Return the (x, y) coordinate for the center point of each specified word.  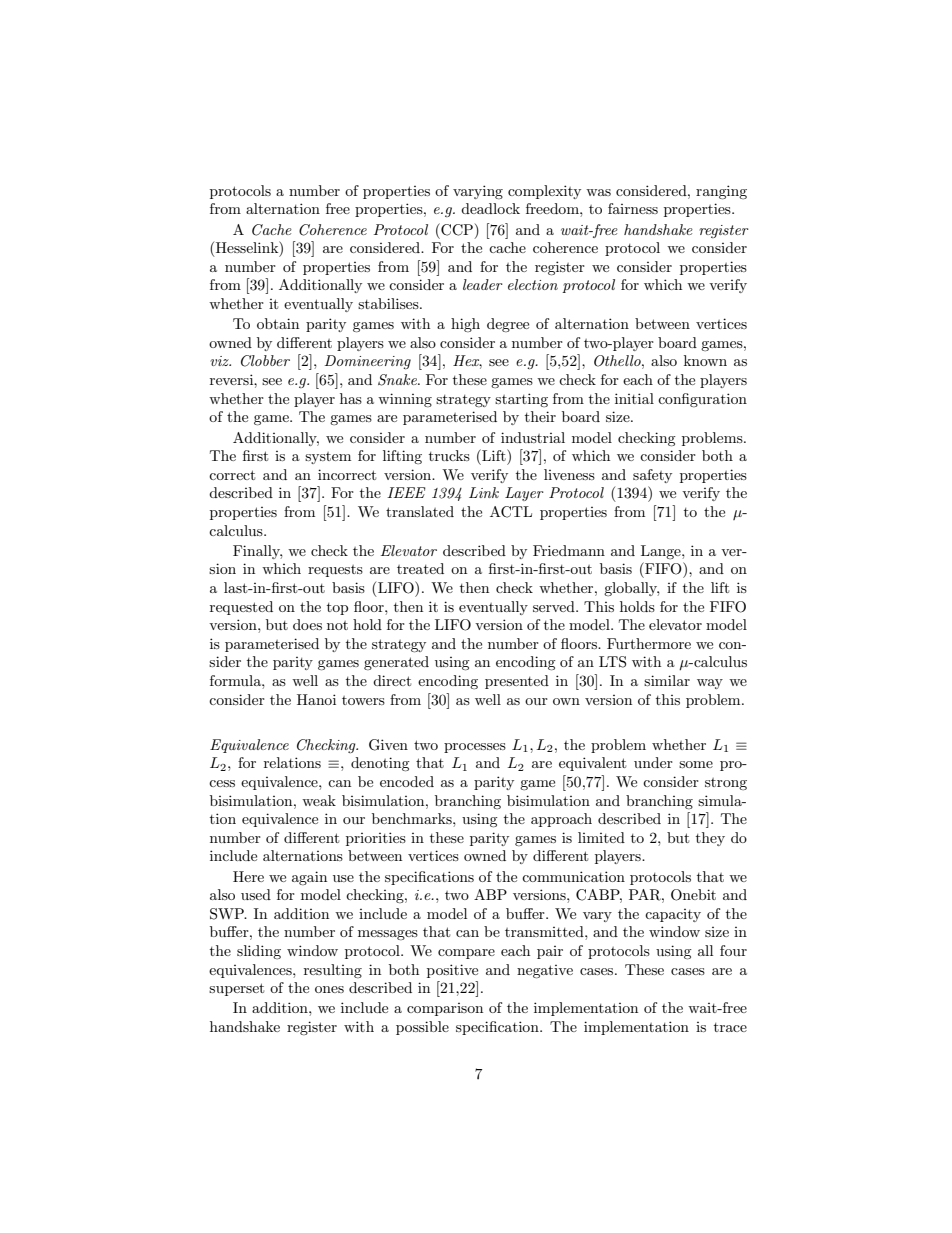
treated (420, 568)
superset (236, 989)
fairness (633, 208)
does (307, 624)
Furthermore (649, 643)
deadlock (490, 208)
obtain (278, 323)
